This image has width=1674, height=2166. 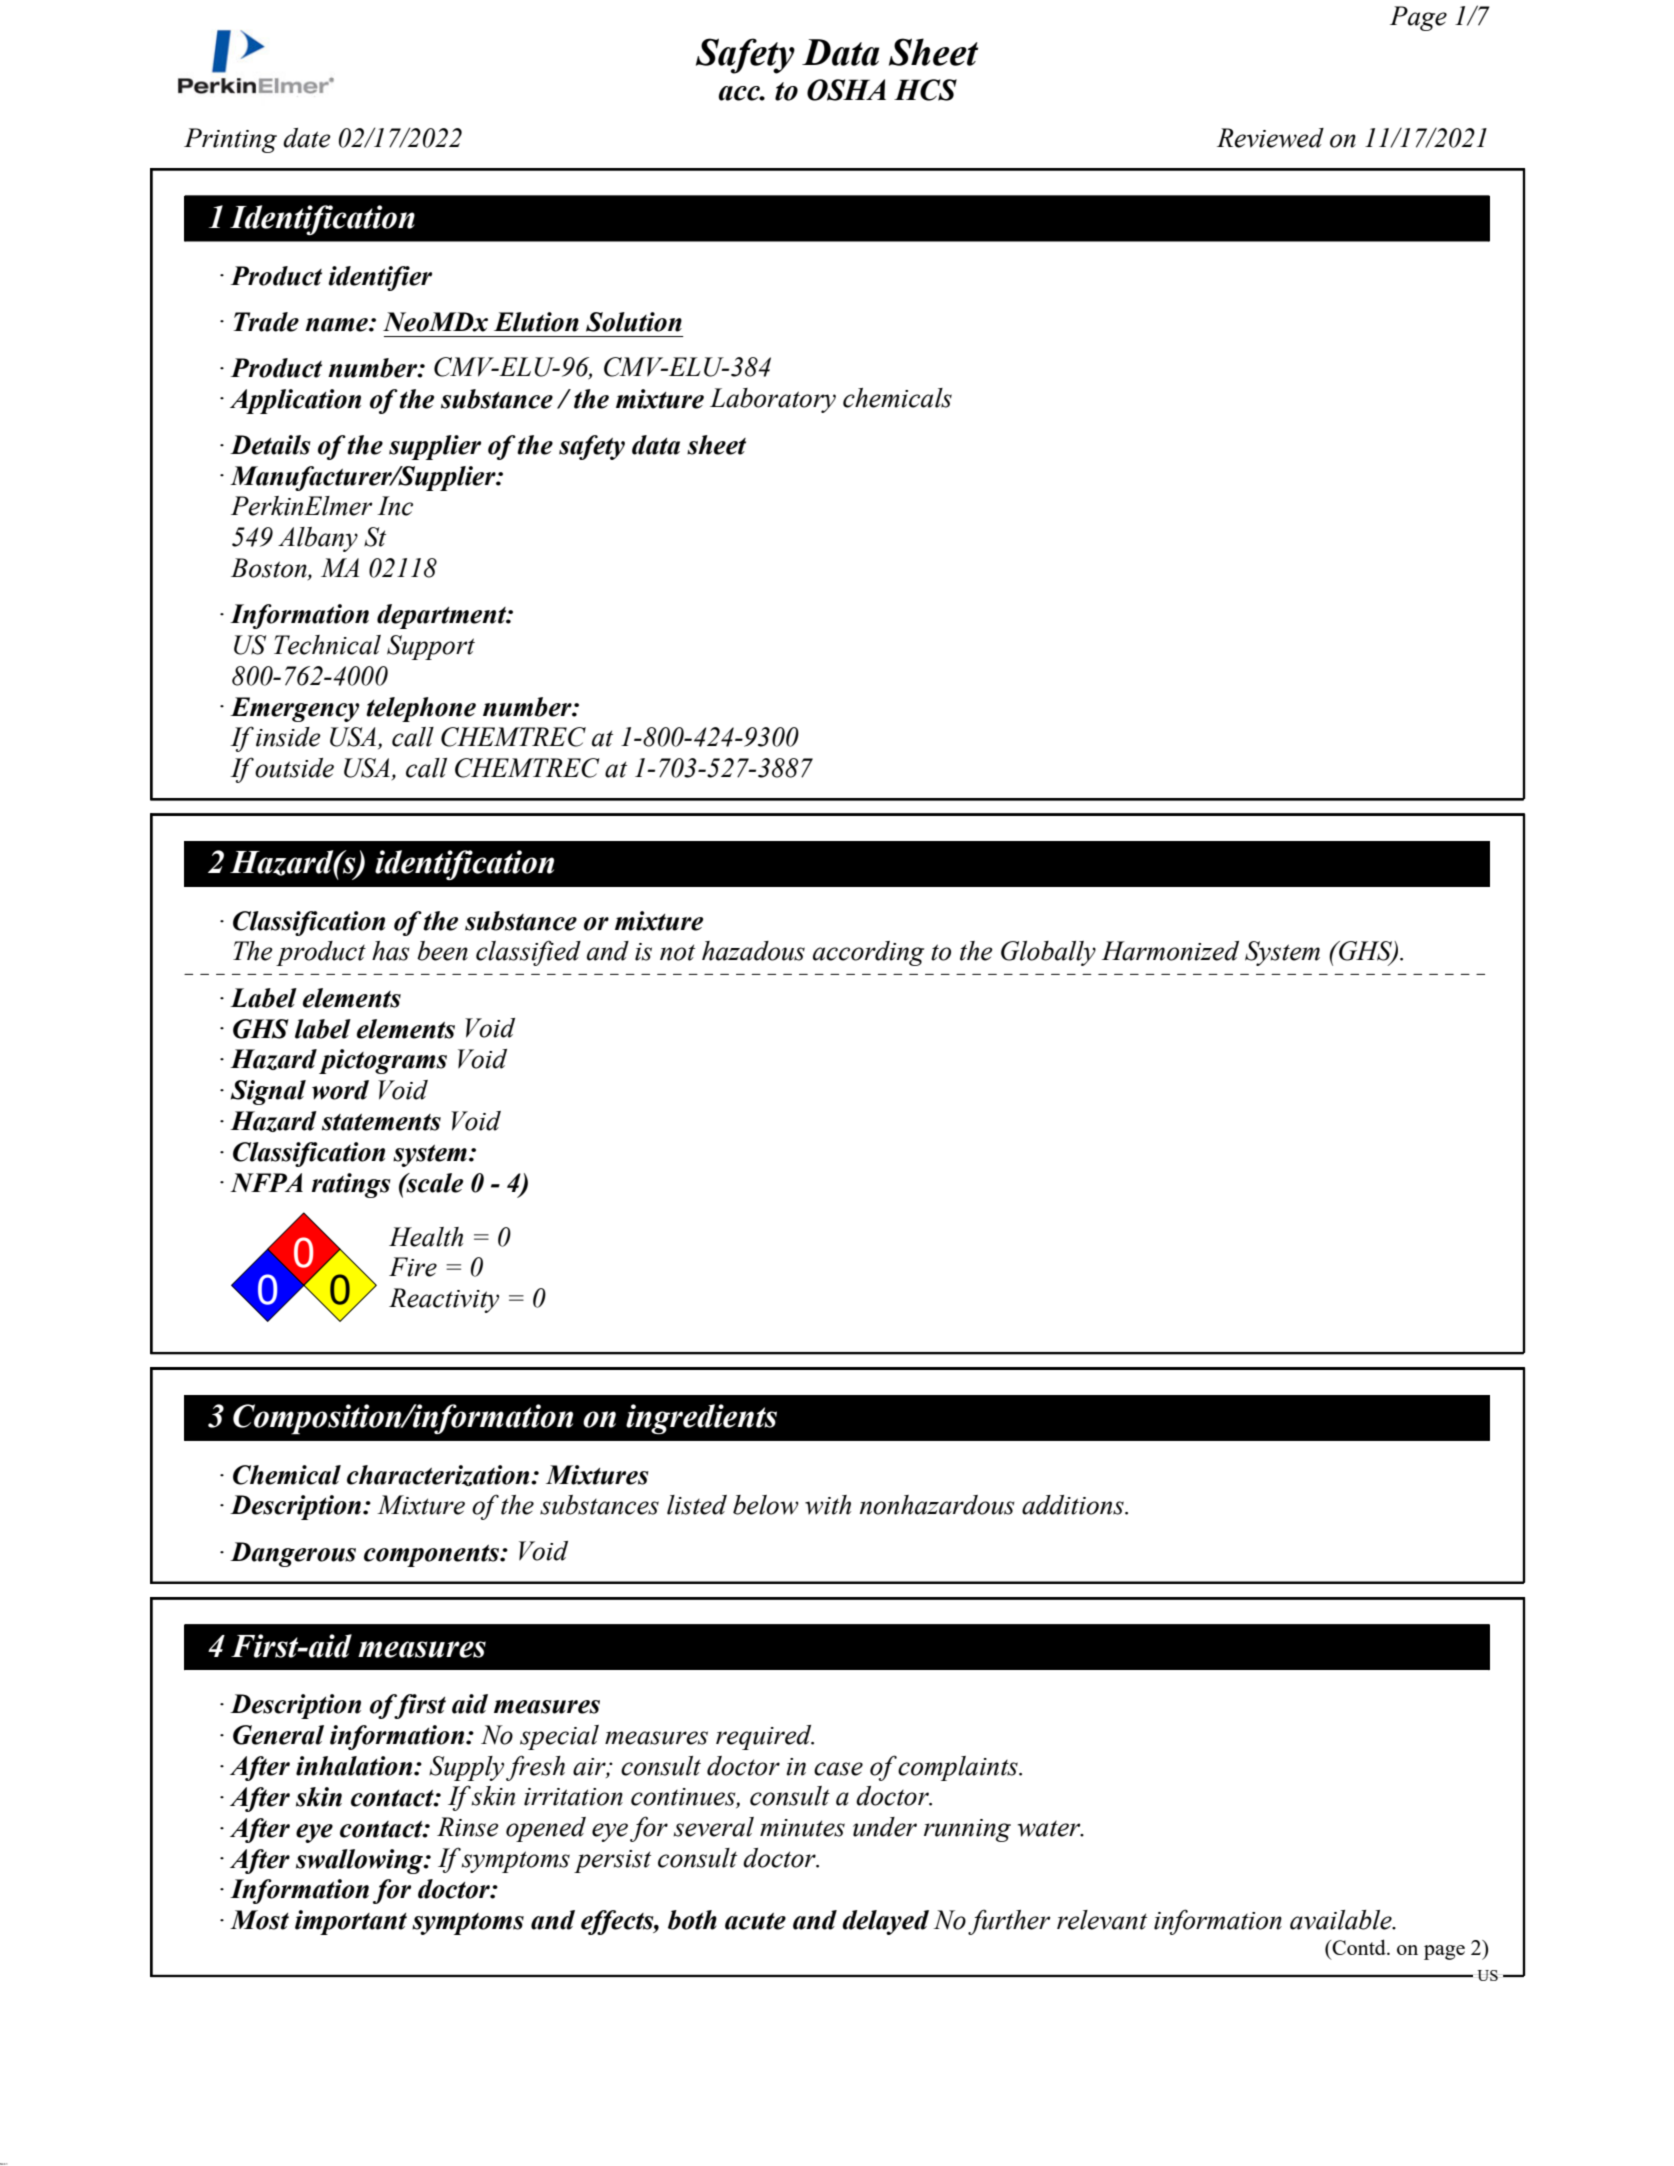 I want to click on ingredients, so click(x=701, y=1419).
